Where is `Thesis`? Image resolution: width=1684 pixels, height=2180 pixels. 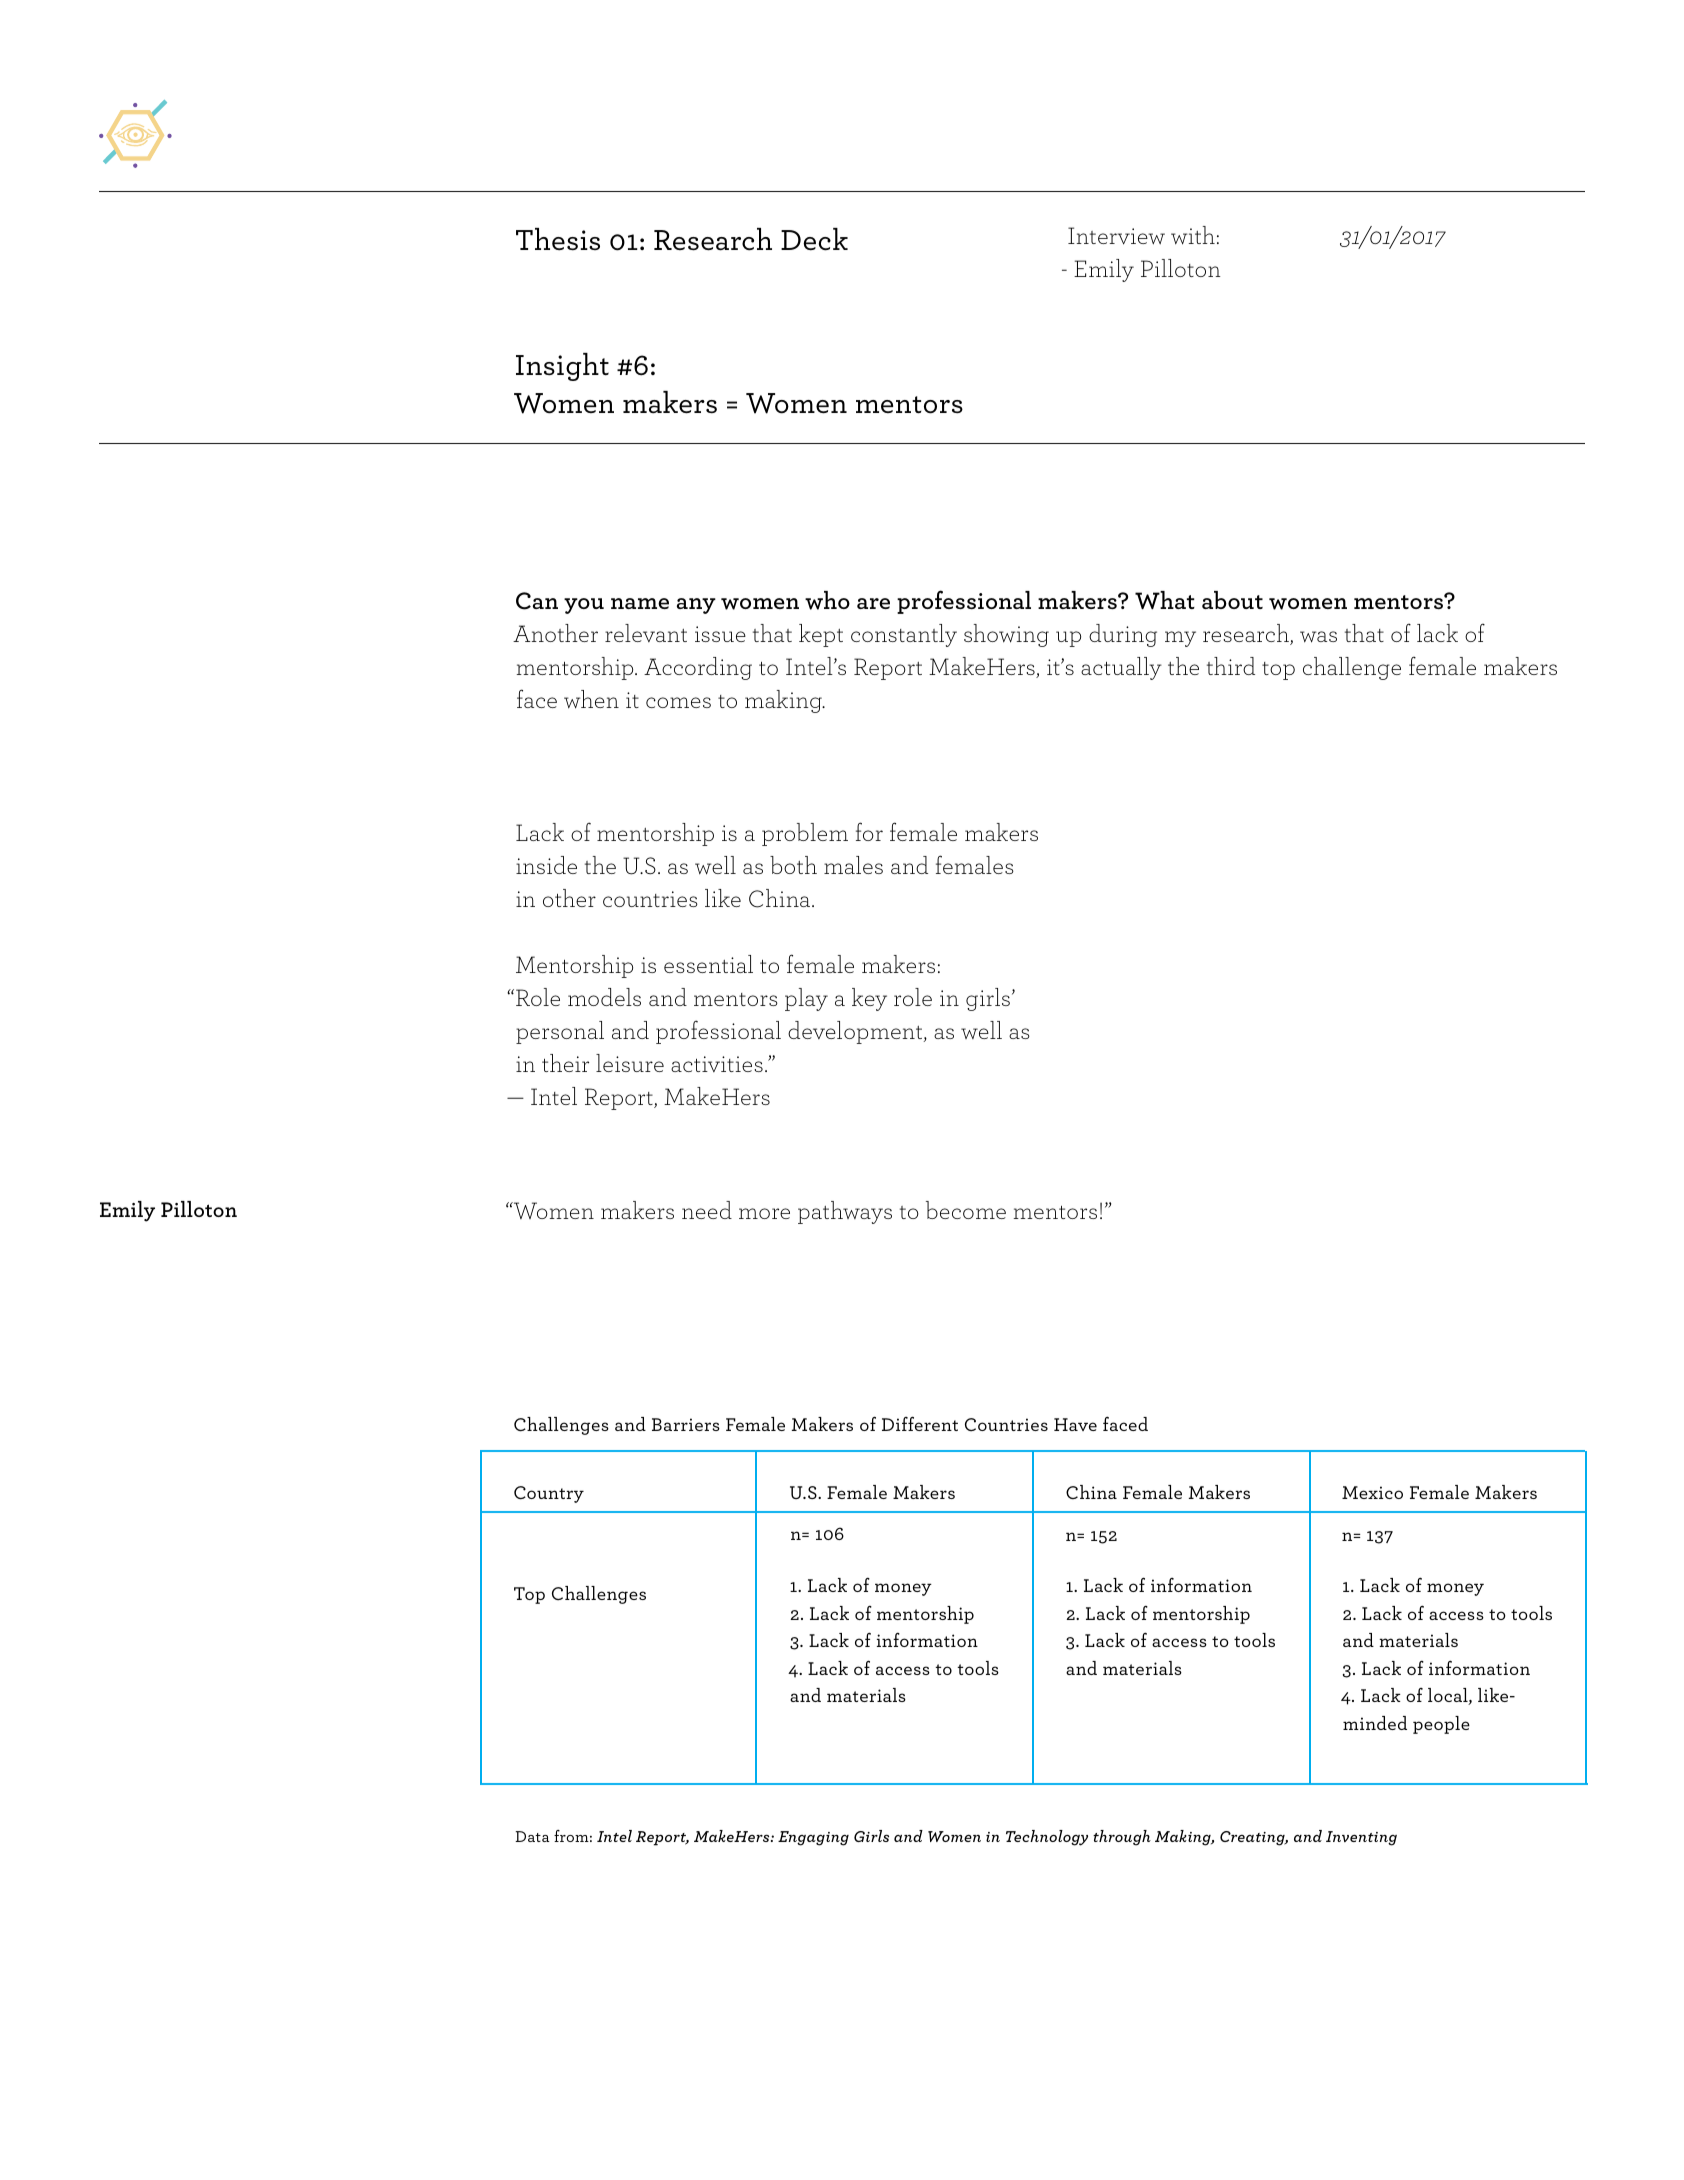 Thesis is located at coordinates (558, 239).
